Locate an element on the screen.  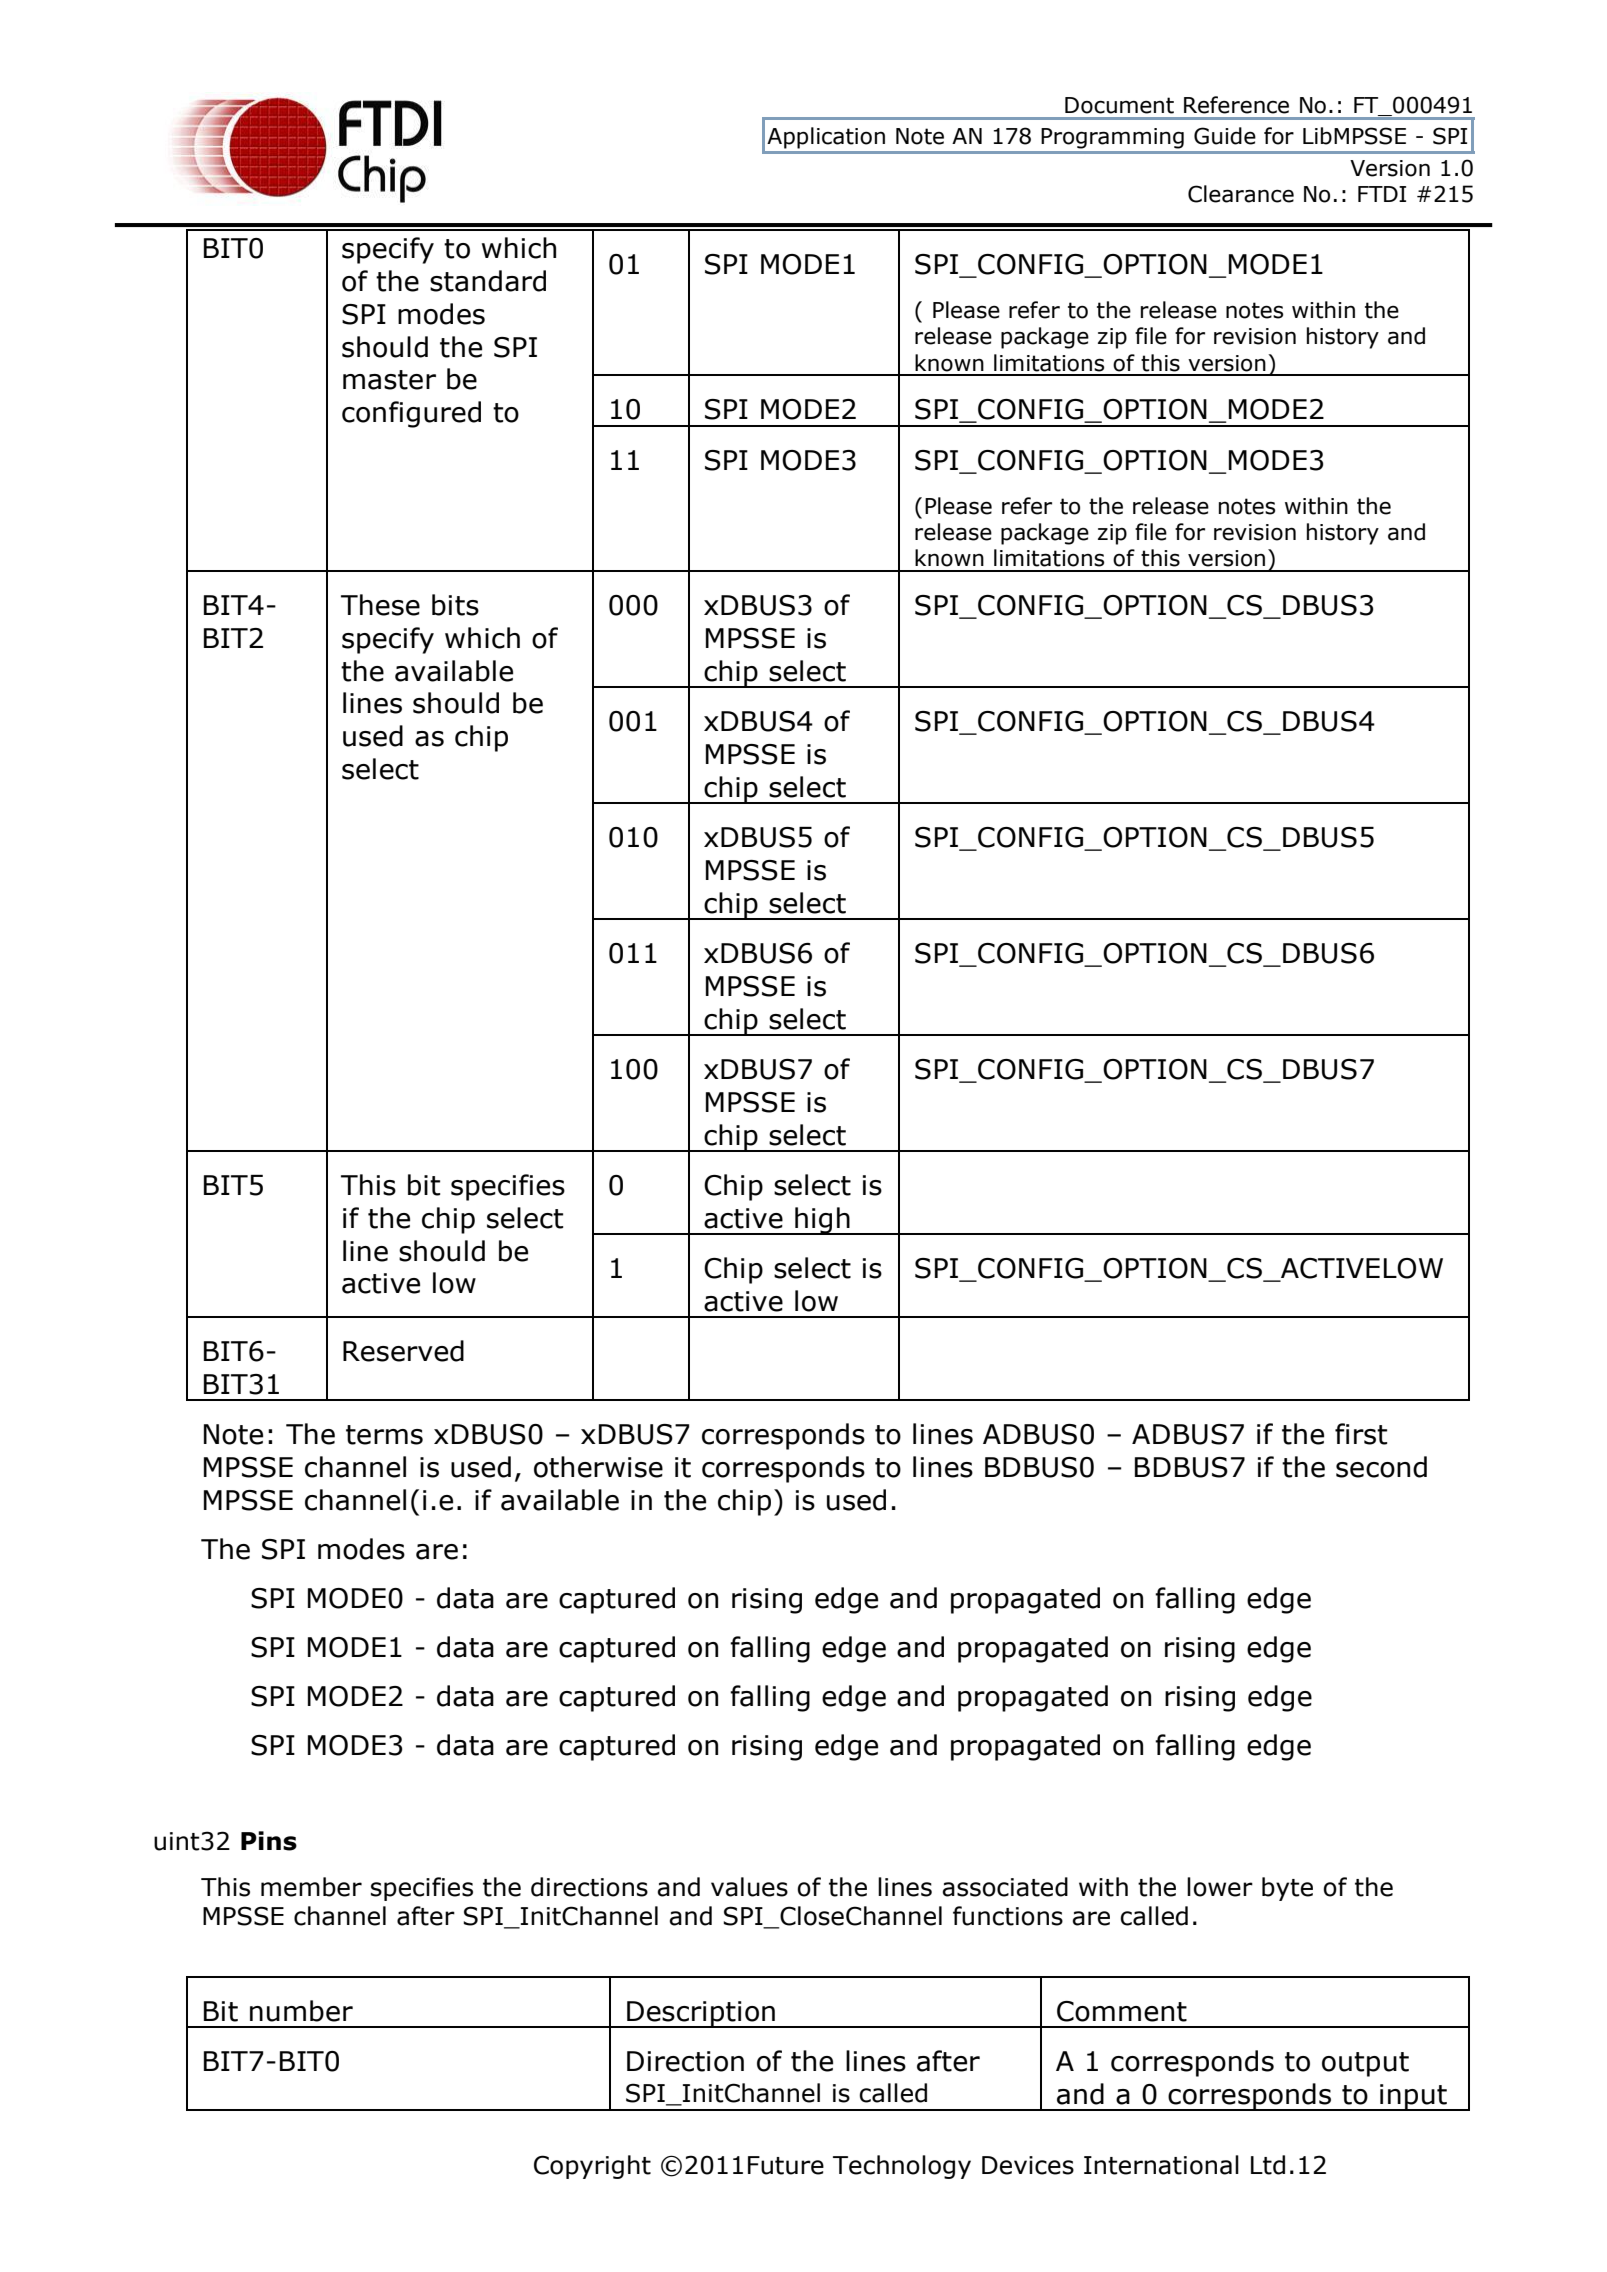
terms is located at coordinates (384, 1435).
